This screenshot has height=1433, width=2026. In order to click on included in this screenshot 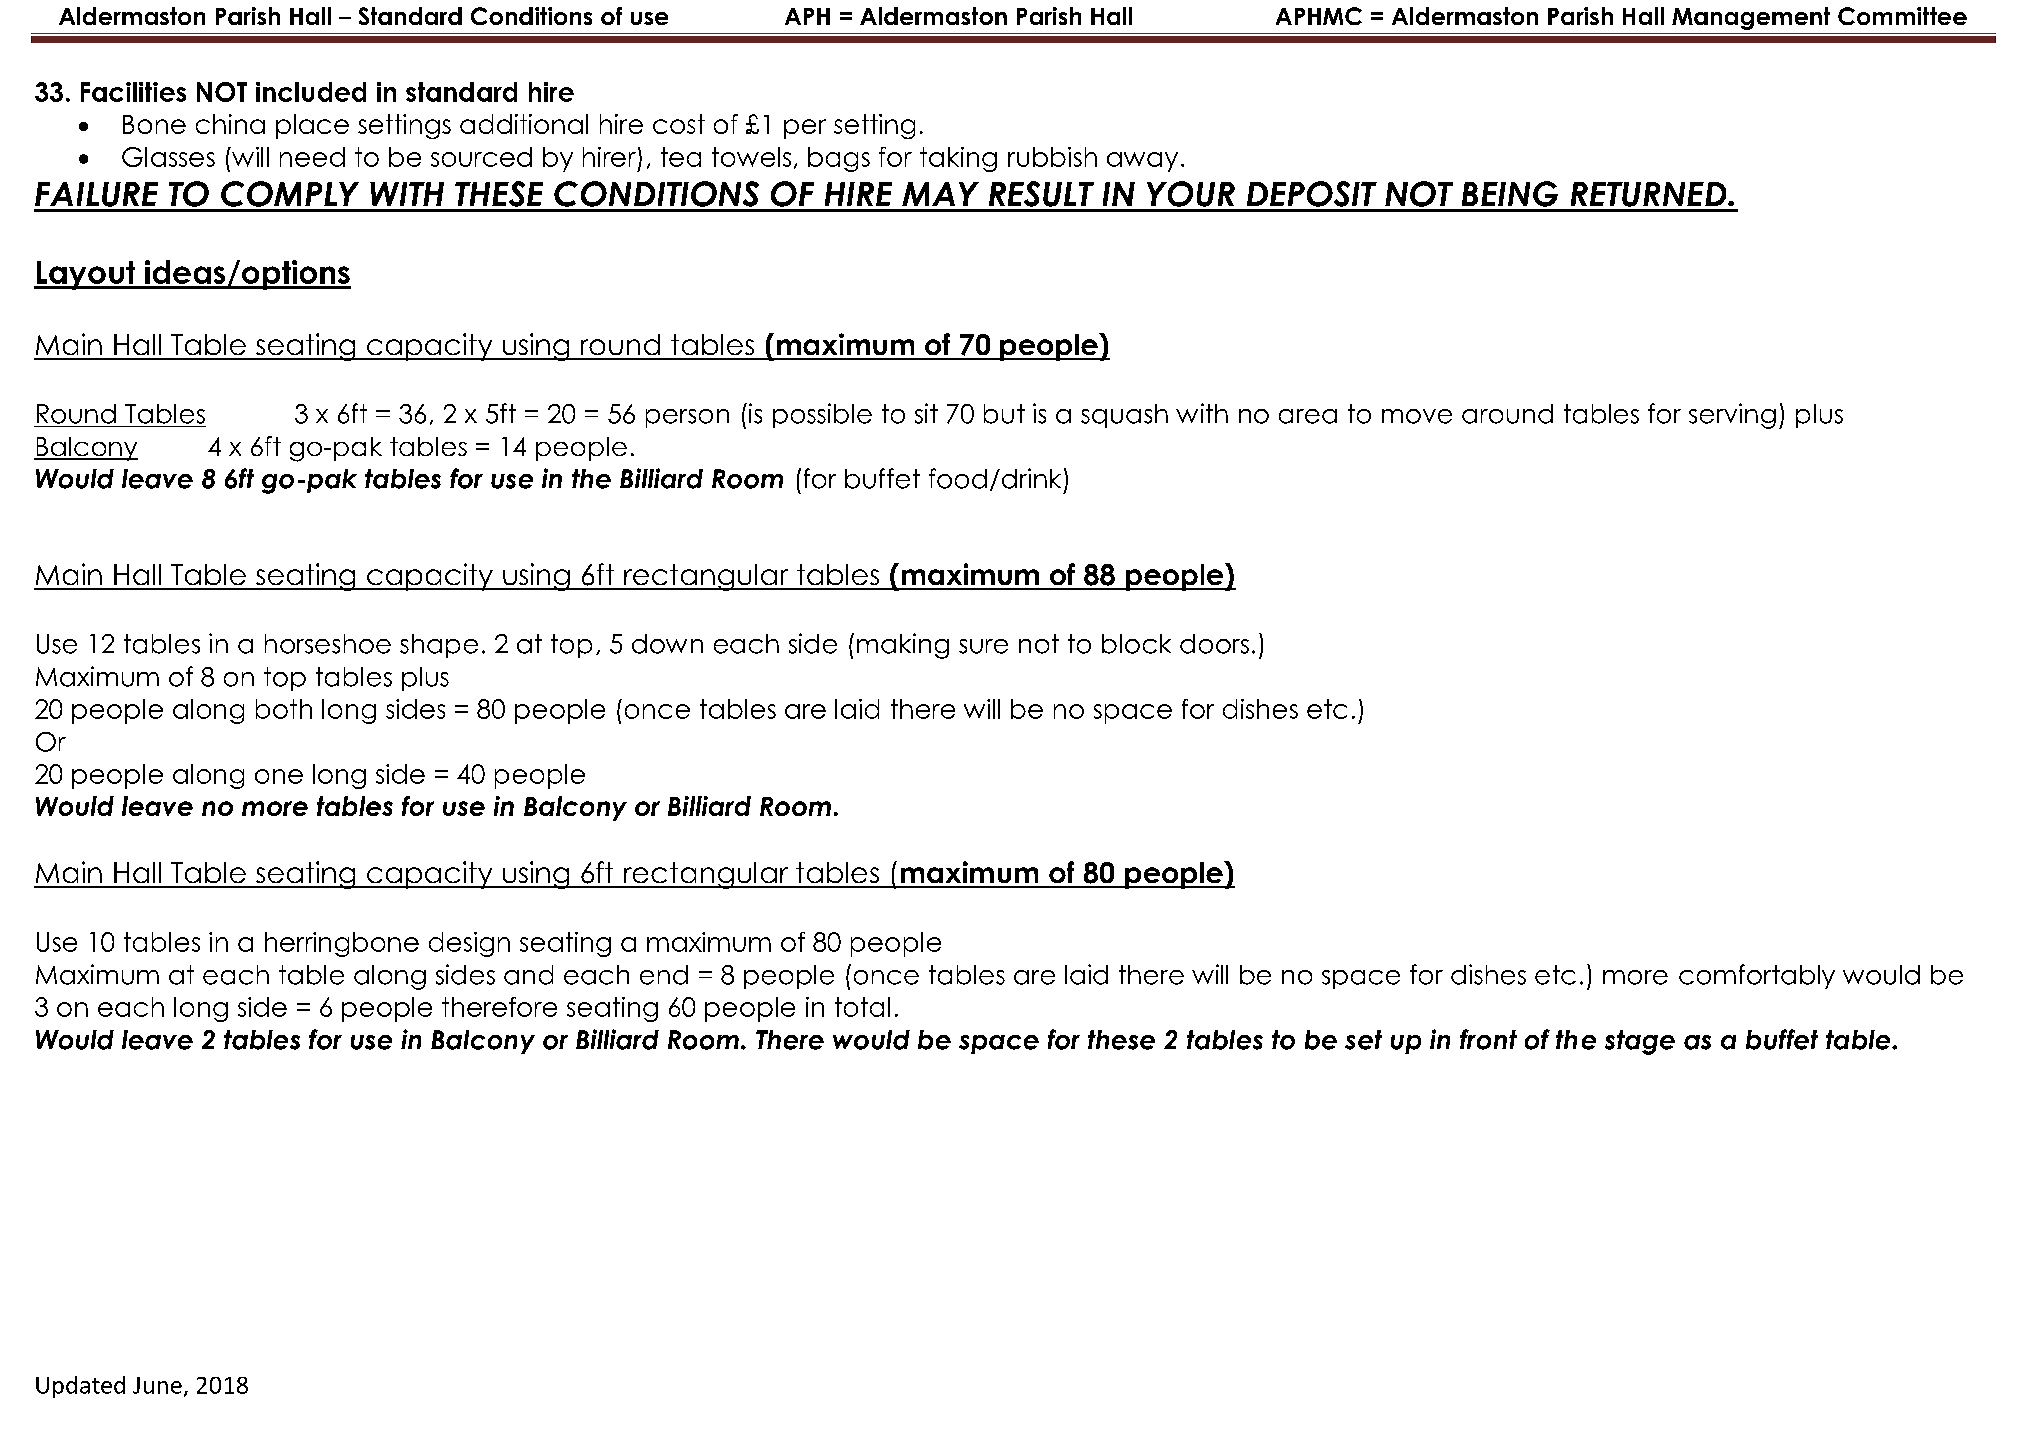, I will do `click(311, 92)`.
